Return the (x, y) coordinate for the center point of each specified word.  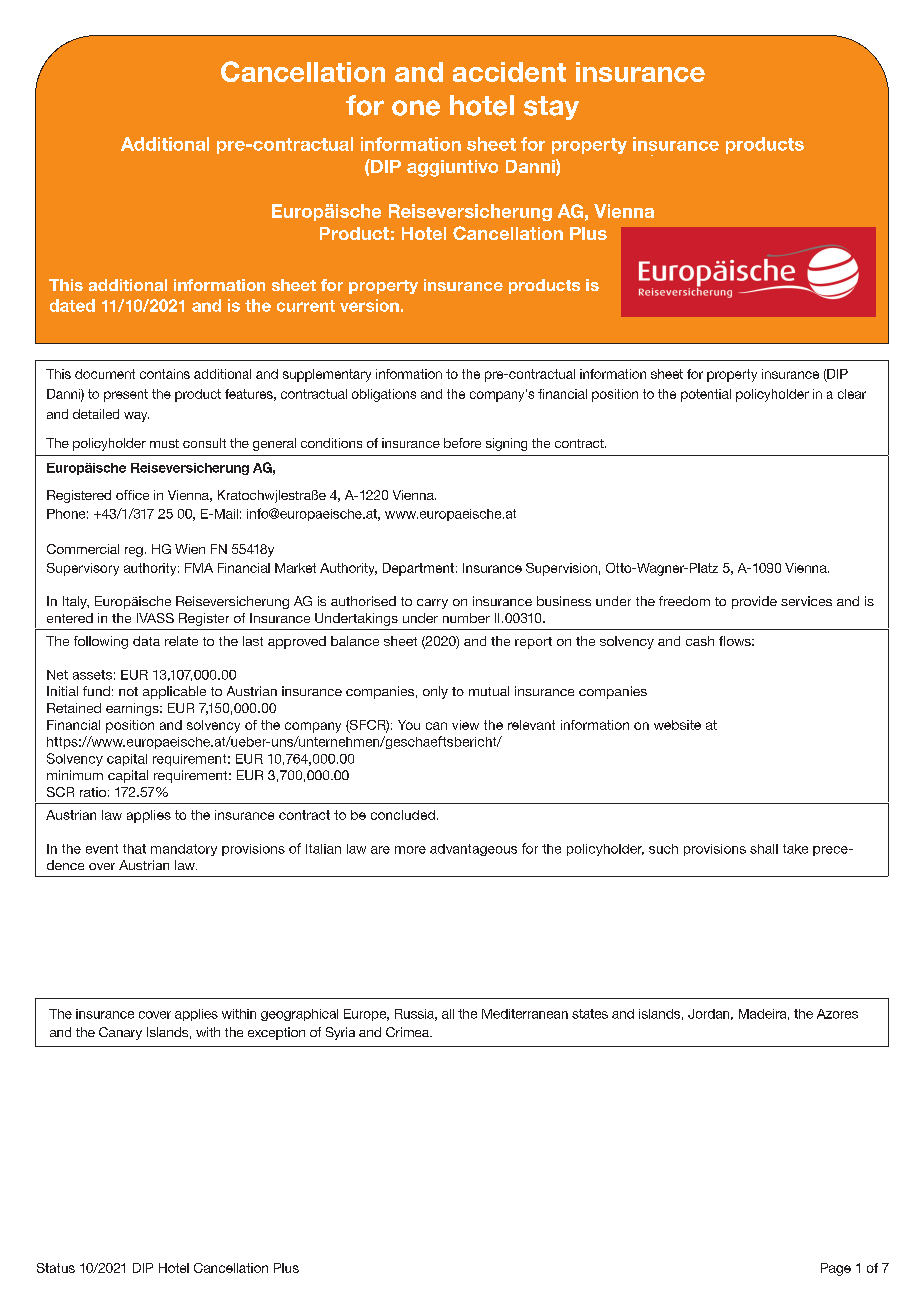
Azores (837, 1014)
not (128, 691)
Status (56, 1268)
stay (551, 108)
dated (72, 305)
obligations (384, 395)
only (435, 692)
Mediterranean (525, 1014)
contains (165, 374)
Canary (120, 1033)
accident (509, 72)
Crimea (408, 1032)
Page (836, 1269)
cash (700, 641)
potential (706, 395)
